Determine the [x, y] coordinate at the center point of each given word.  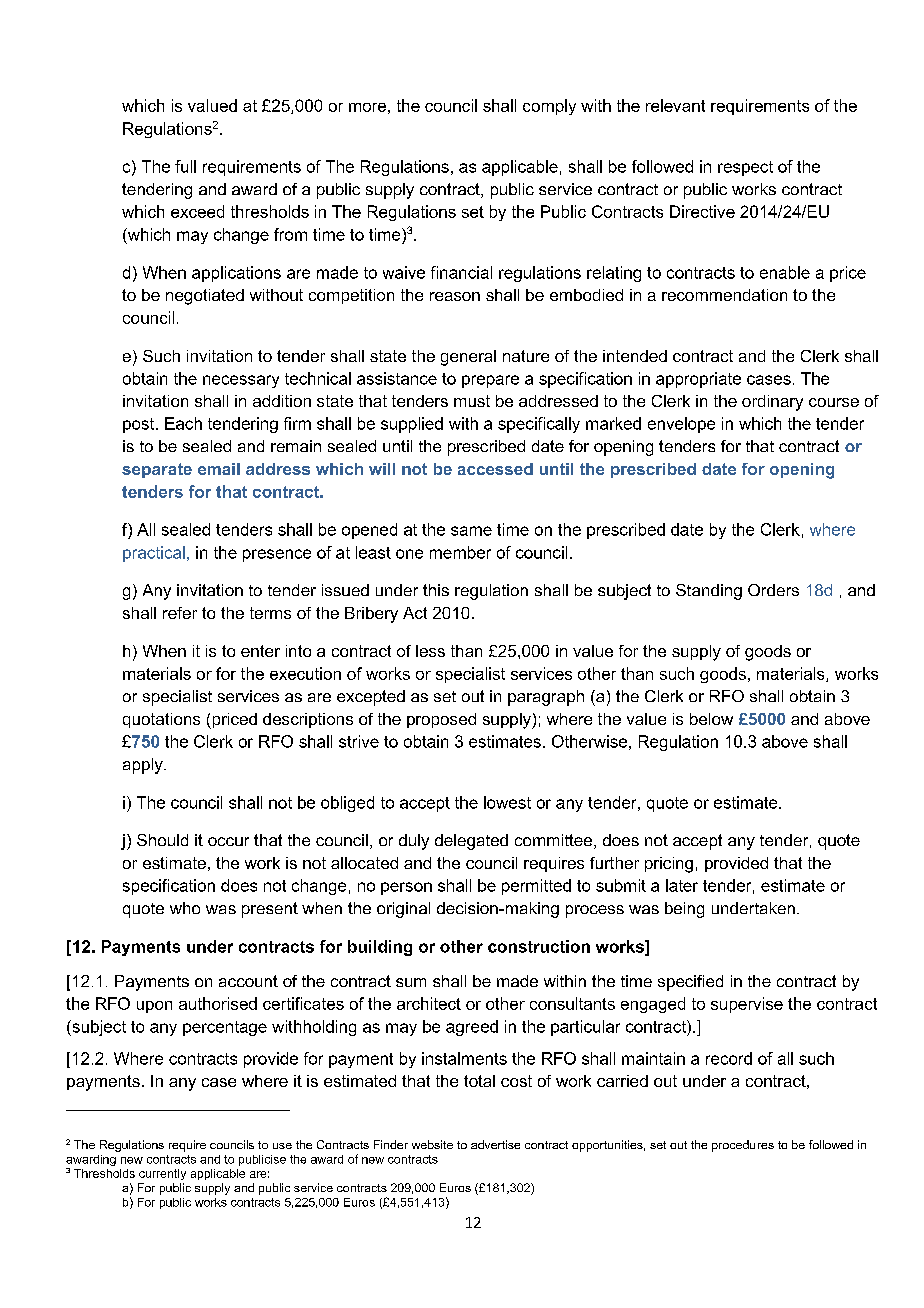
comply [549, 107]
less [430, 651]
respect [745, 168]
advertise [495, 1144]
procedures [743, 1146]
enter [260, 651]
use [282, 1146]
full [185, 166]
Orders [773, 590]
